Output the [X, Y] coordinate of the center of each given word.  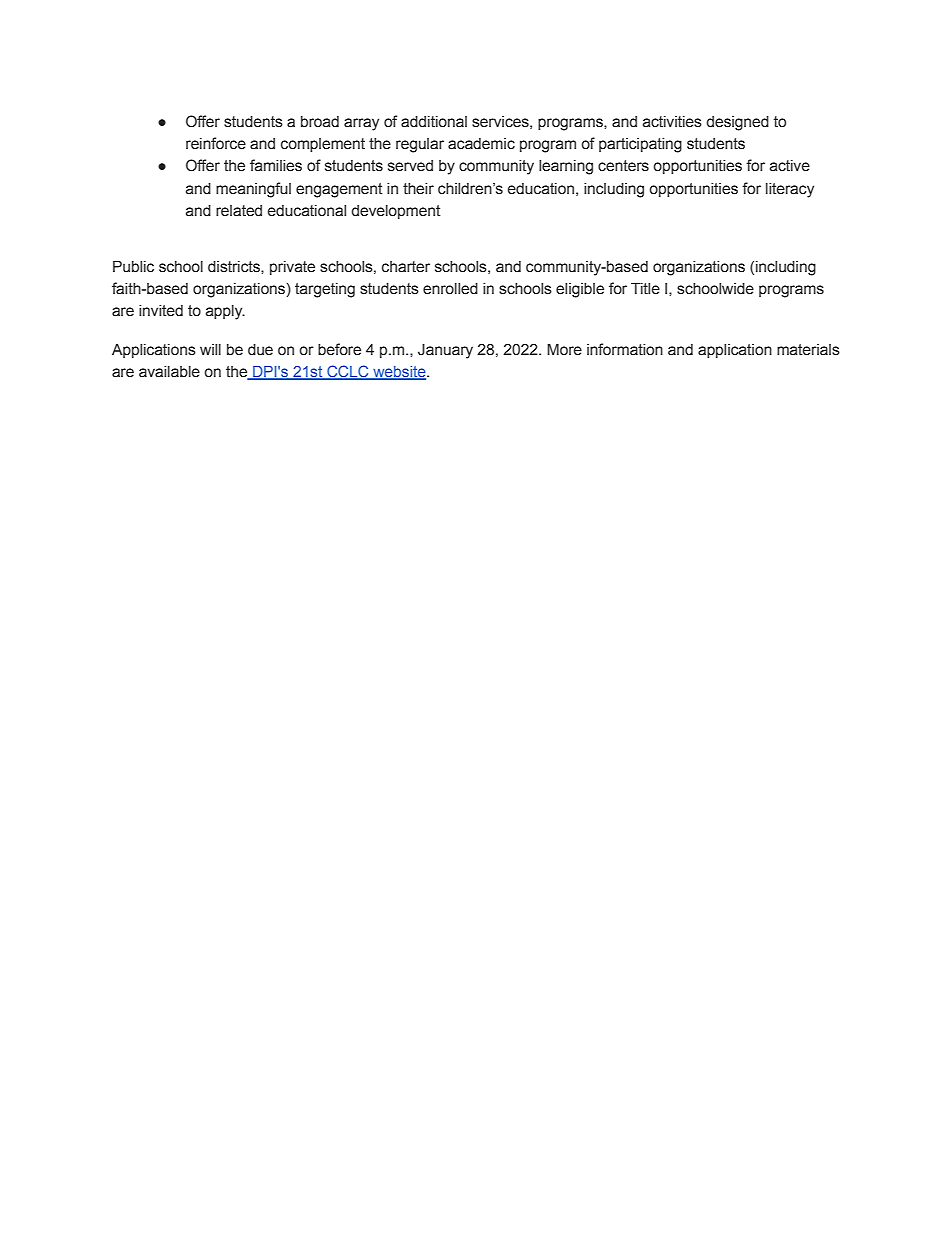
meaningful [253, 190]
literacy [790, 190]
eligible [580, 290]
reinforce [216, 143]
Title [645, 288]
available [169, 372]
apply [225, 312]
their [418, 189]
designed [737, 123]
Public [133, 266]
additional [434, 122]
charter [406, 267]
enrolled [450, 289]
